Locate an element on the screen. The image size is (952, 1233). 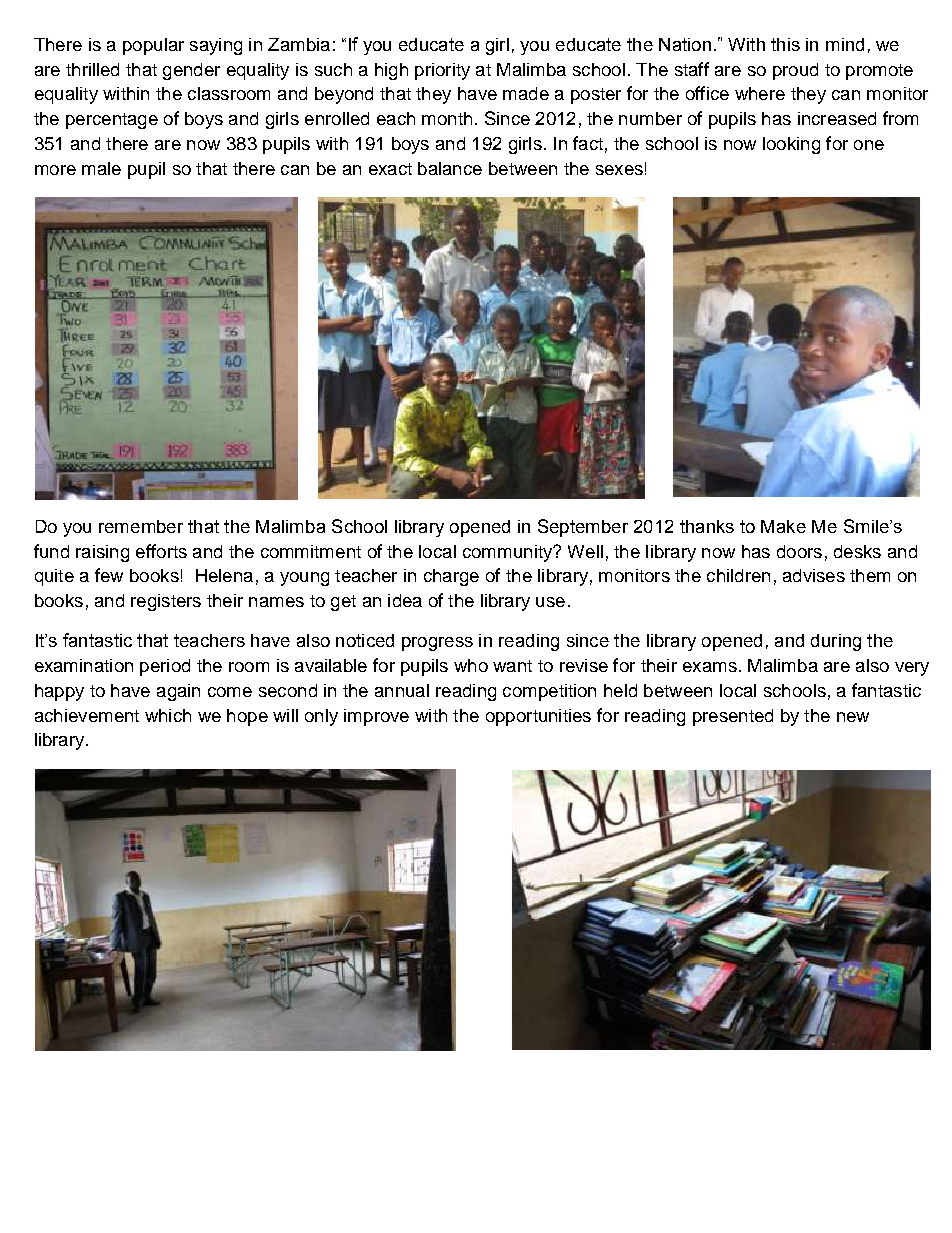
balance is located at coordinates (450, 168).
